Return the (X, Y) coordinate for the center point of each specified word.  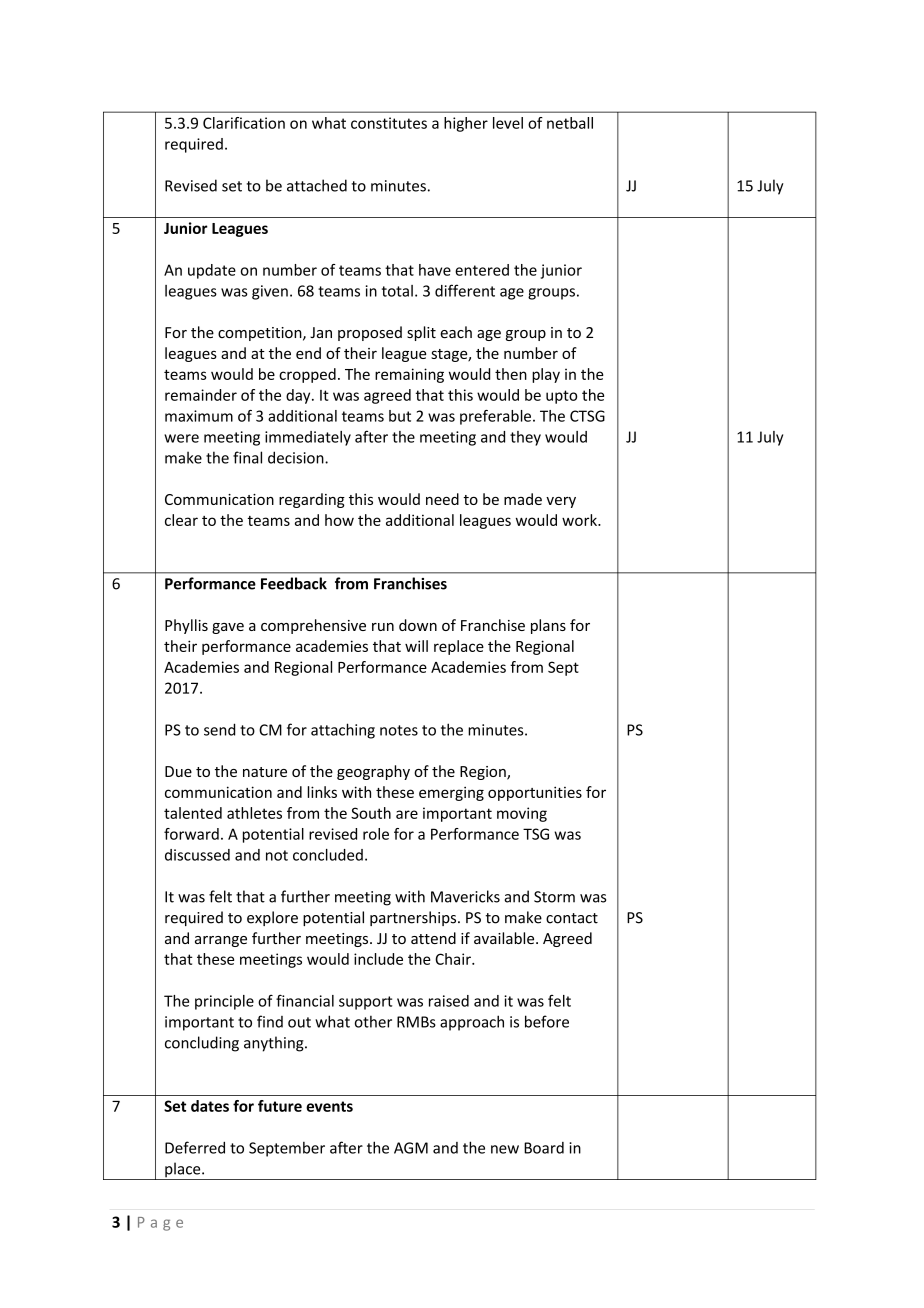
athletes (254, 813)
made (523, 499)
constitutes (389, 123)
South (371, 813)
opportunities (535, 793)
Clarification (244, 123)
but (400, 416)
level (508, 123)
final (247, 457)
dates (210, 1106)
